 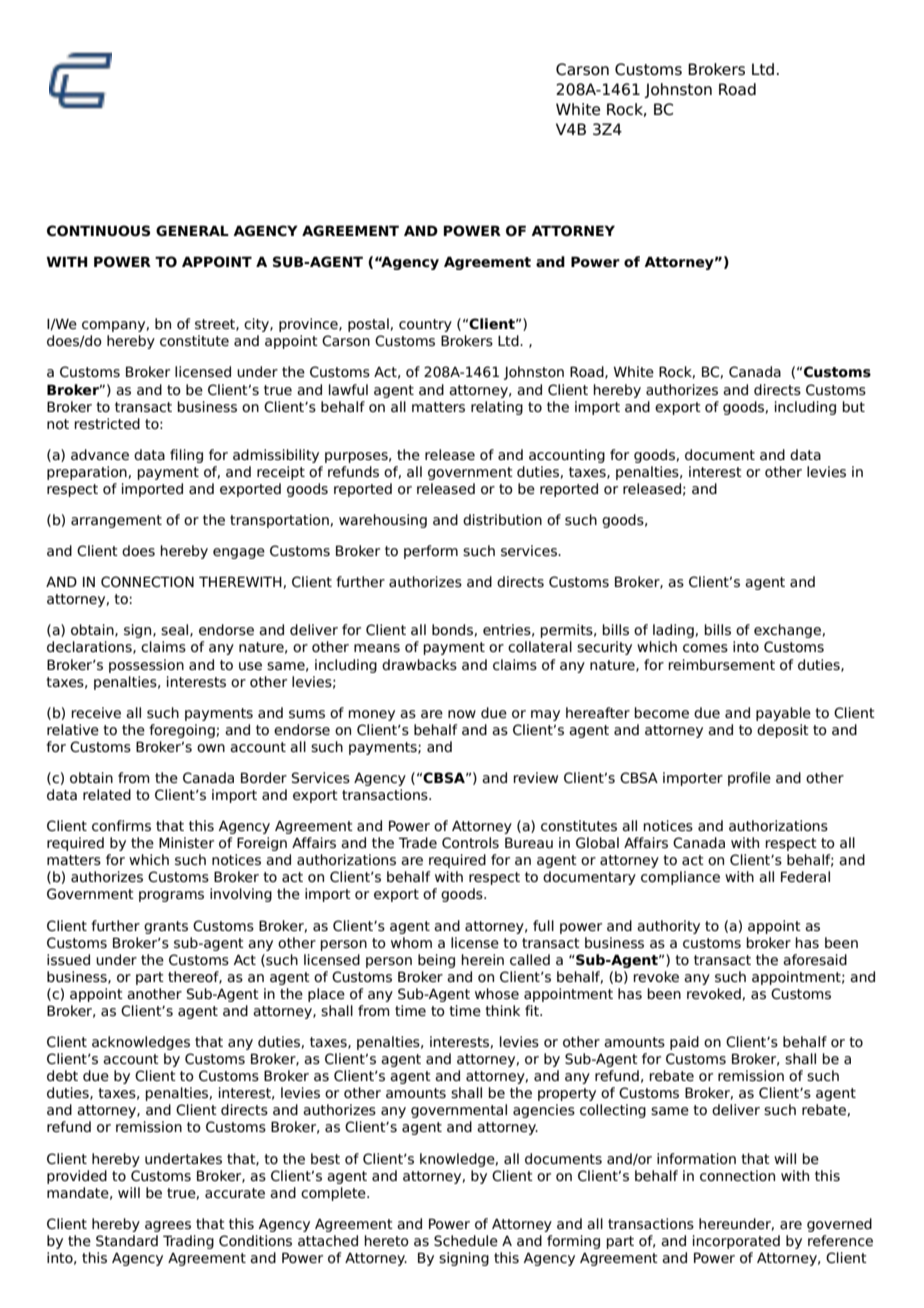 What do you see at coordinates (186, 456) in the screenshot?
I see `filing` at bounding box center [186, 456].
